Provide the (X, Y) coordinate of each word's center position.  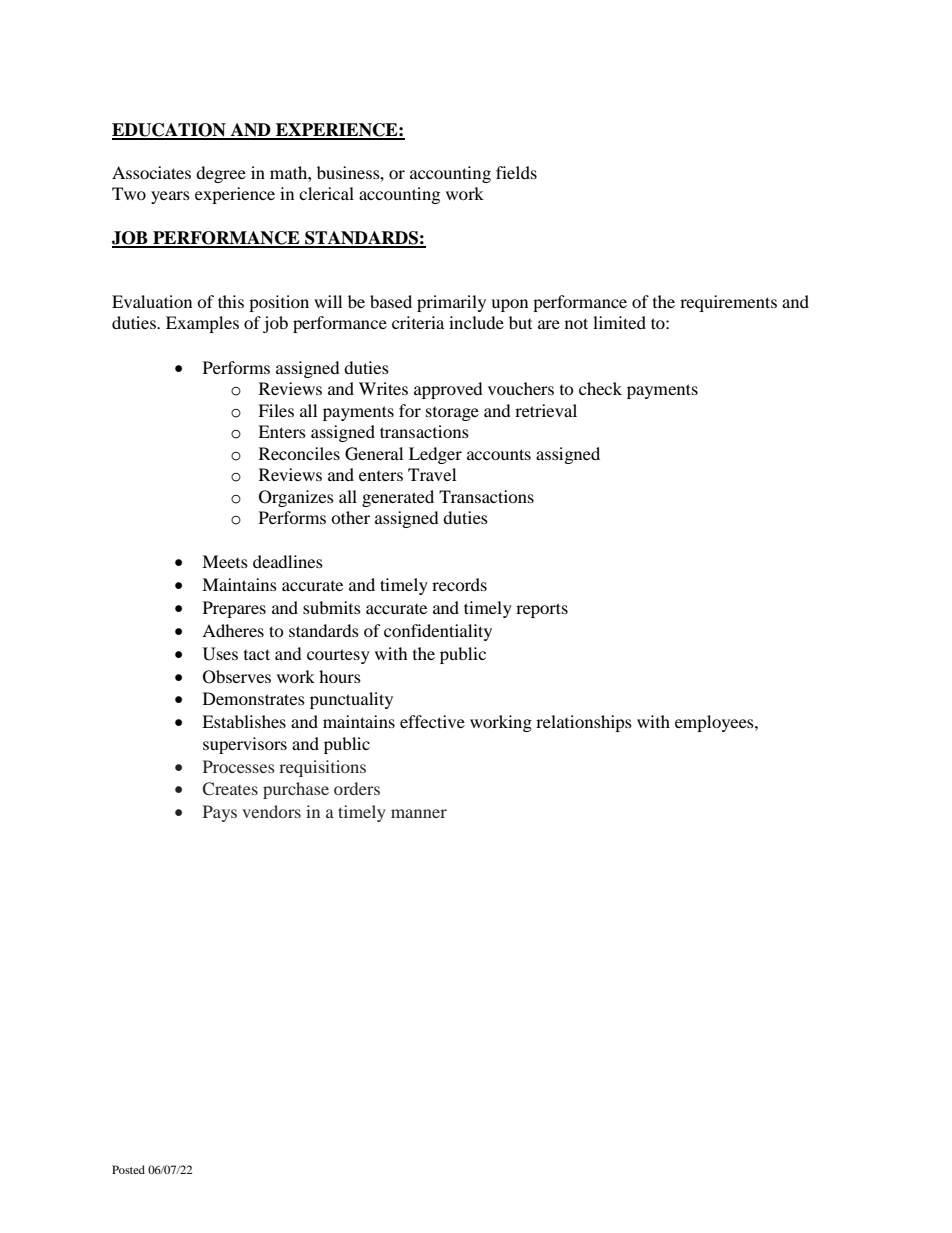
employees (715, 723)
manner (419, 813)
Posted (128, 1169)
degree (221, 174)
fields (516, 172)
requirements (728, 303)
